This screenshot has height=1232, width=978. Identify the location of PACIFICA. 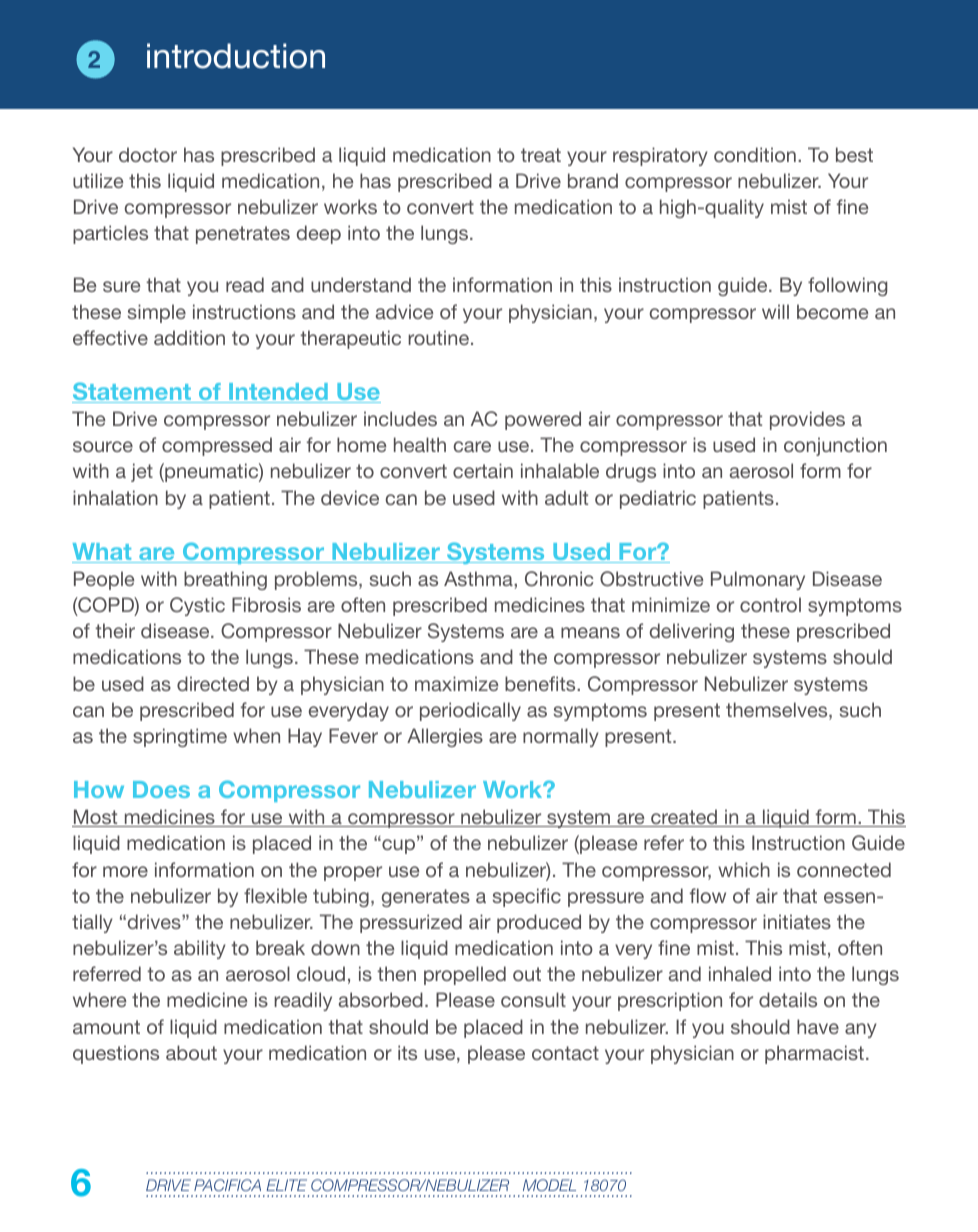
(227, 1185).
